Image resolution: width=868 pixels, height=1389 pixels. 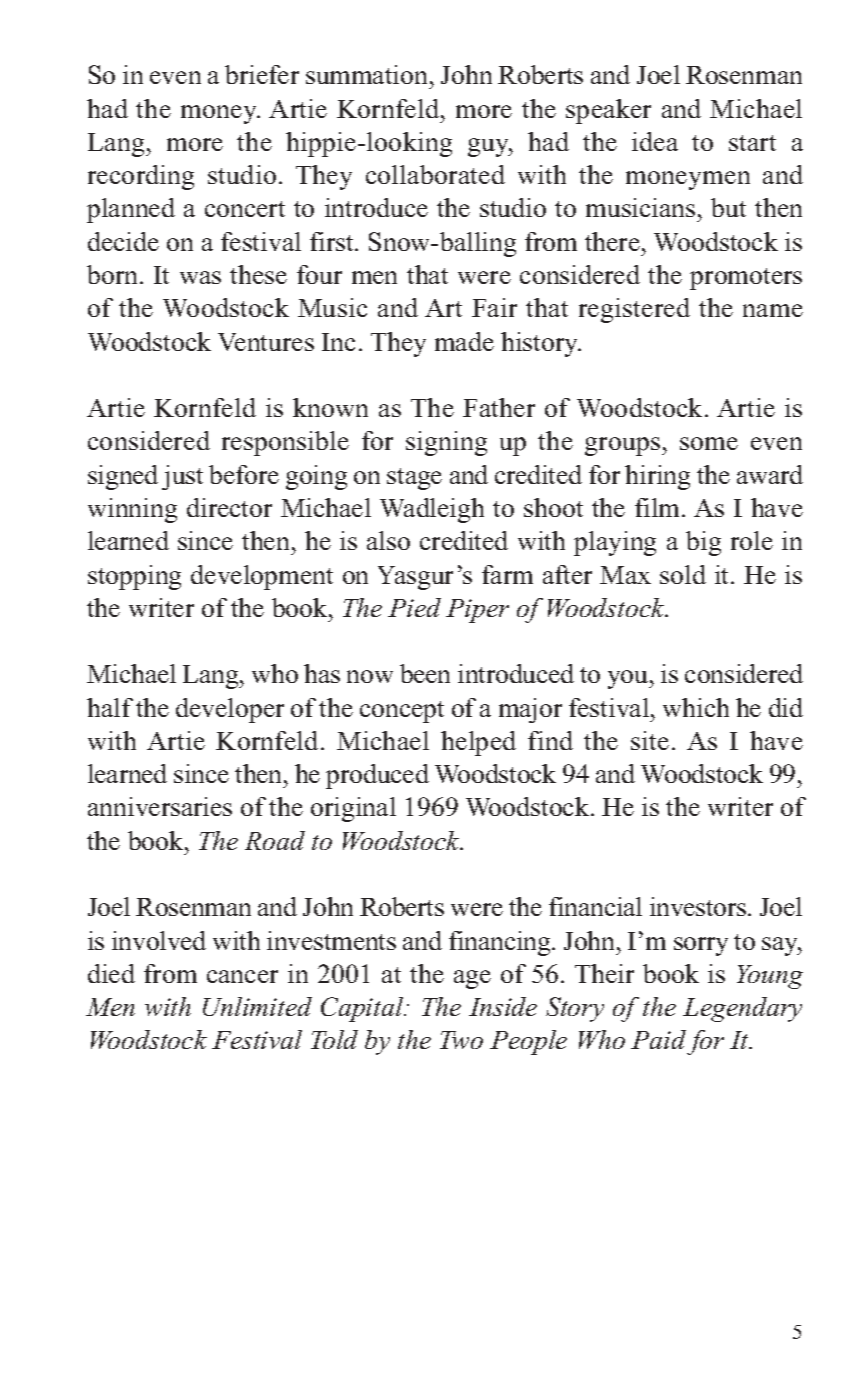 What do you see at coordinates (200, 277) in the document?
I see `was` at bounding box center [200, 277].
